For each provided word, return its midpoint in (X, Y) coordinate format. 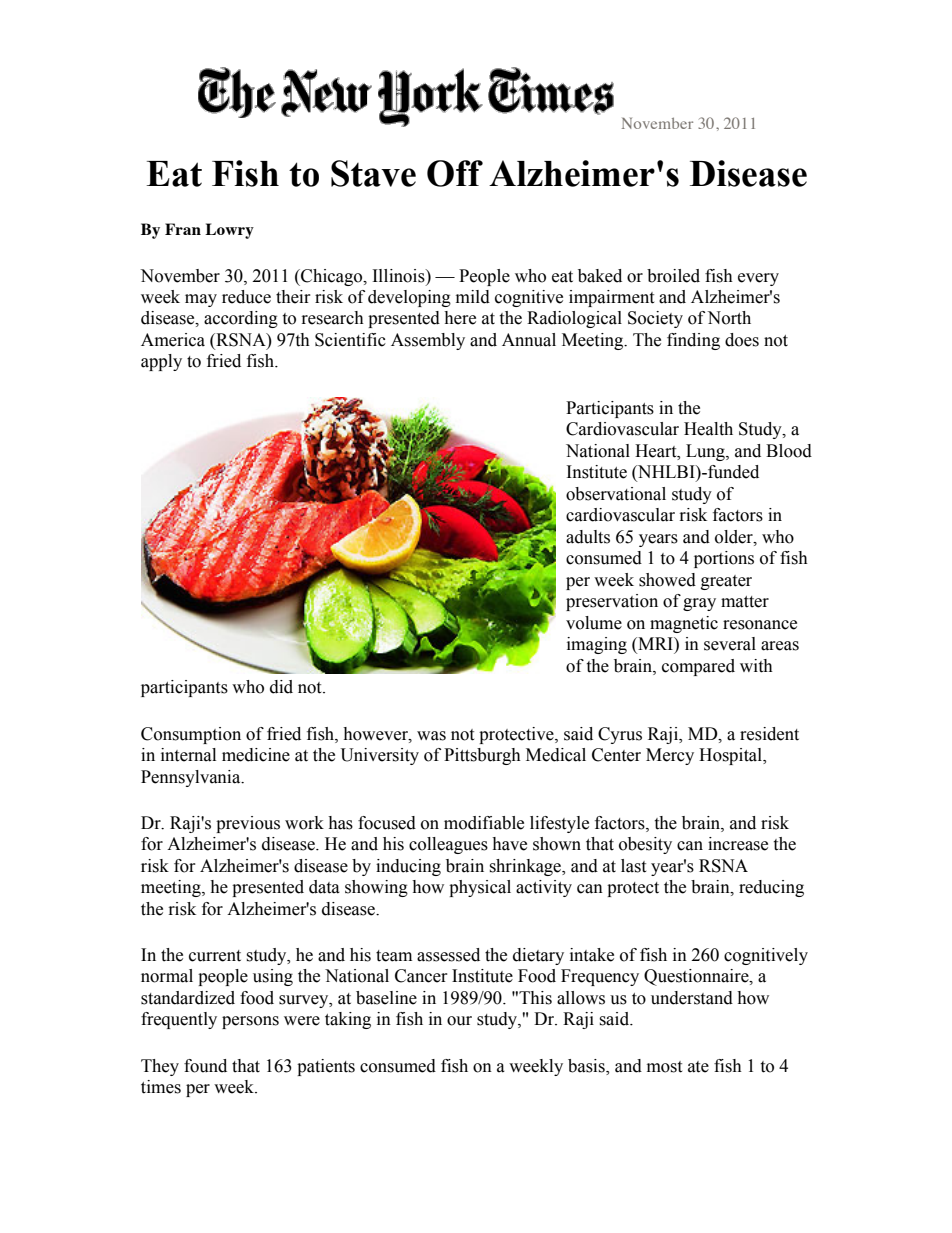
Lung (706, 452)
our (459, 1021)
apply (161, 362)
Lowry (229, 231)
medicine (256, 755)
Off (455, 173)
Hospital (732, 756)
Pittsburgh (482, 756)
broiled (673, 276)
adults (588, 537)
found (205, 1066)
